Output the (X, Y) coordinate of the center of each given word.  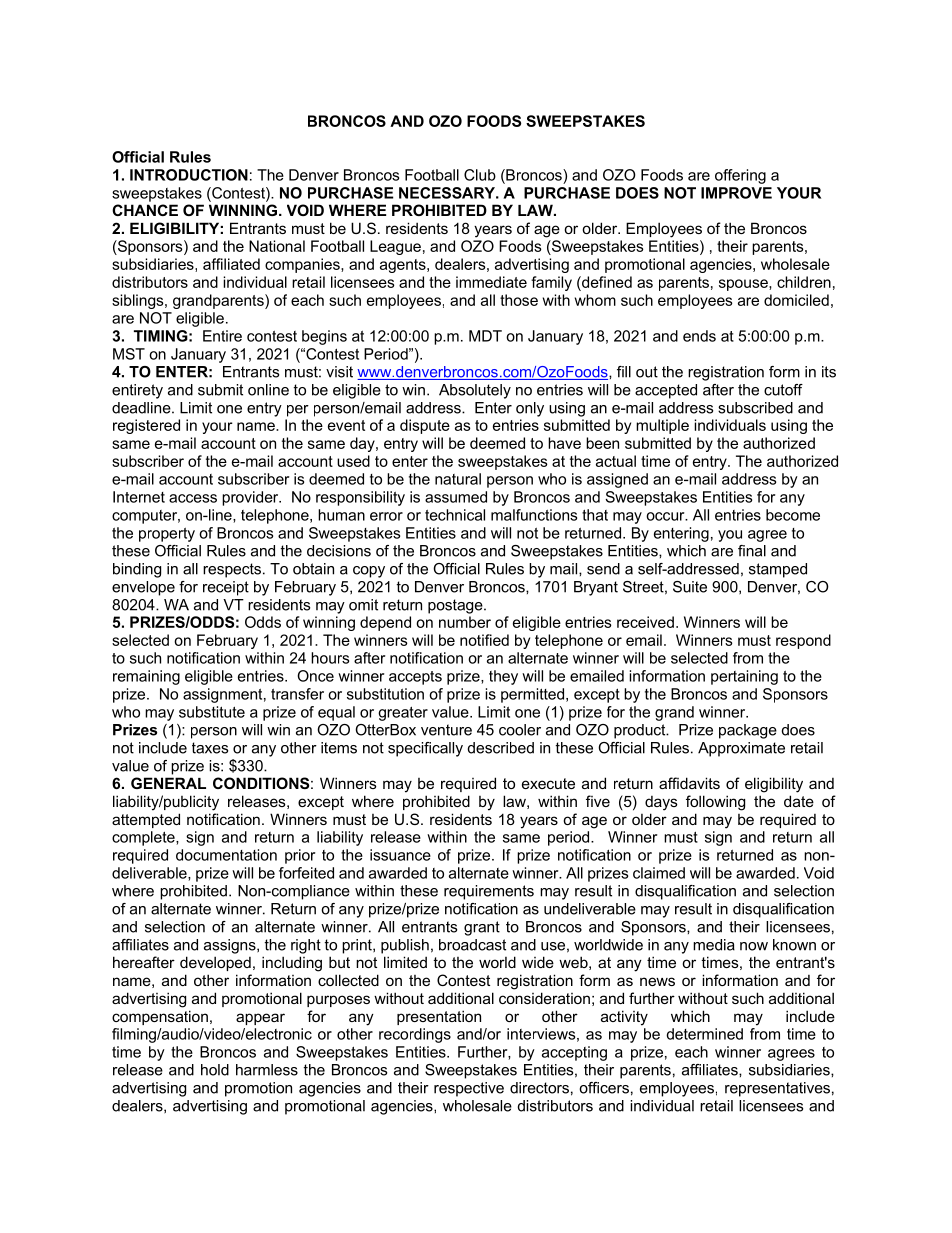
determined (704, 1034)
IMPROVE (736, 193)
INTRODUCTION (189, 175)
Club (480, 175)
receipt (226, 588)
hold (215, 1070)
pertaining (744, 677)
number (465, 622)
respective (469, 1089)
